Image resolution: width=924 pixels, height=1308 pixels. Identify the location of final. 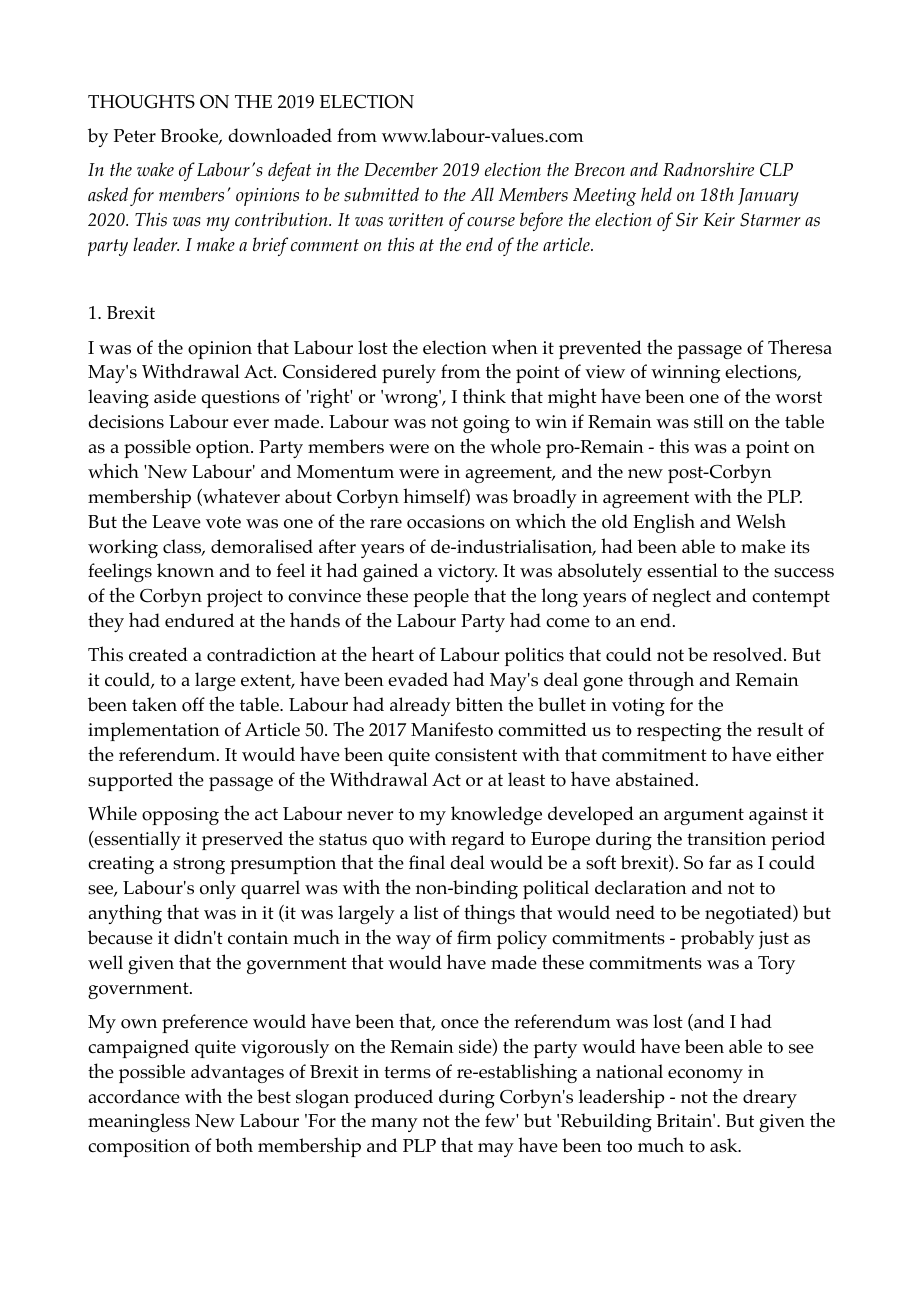
(427, 862).
